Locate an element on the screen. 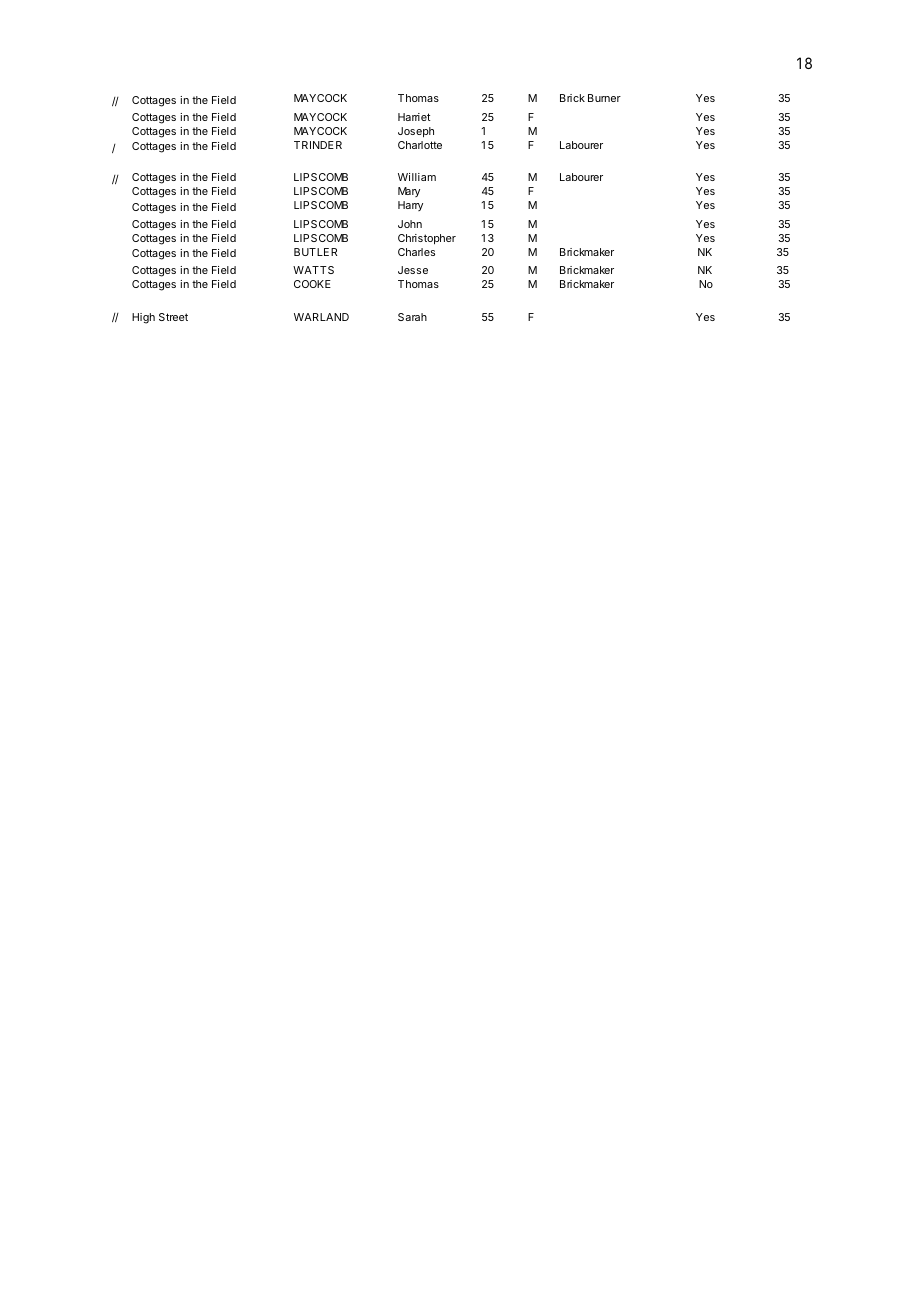 The image size is (924, 1308). Christopher is located at coordinates (427, 239).
